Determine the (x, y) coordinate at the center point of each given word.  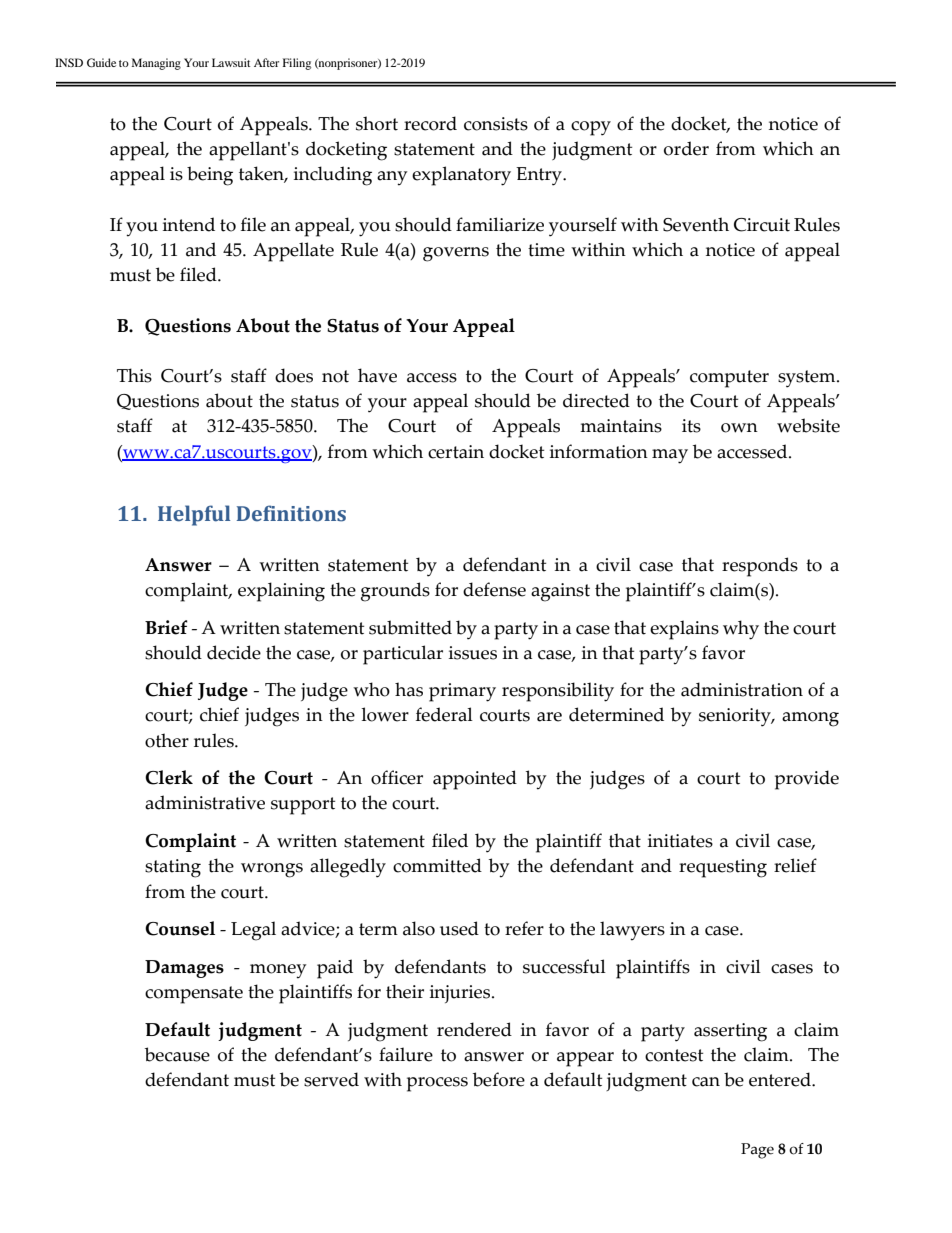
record (430, 123)
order (686, 148)
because (177, 1054)
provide (807, 780)
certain (456, 452)
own (739, 428)
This (134, 375)
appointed (475, 780)
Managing (156, 64)
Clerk (169, 777)
